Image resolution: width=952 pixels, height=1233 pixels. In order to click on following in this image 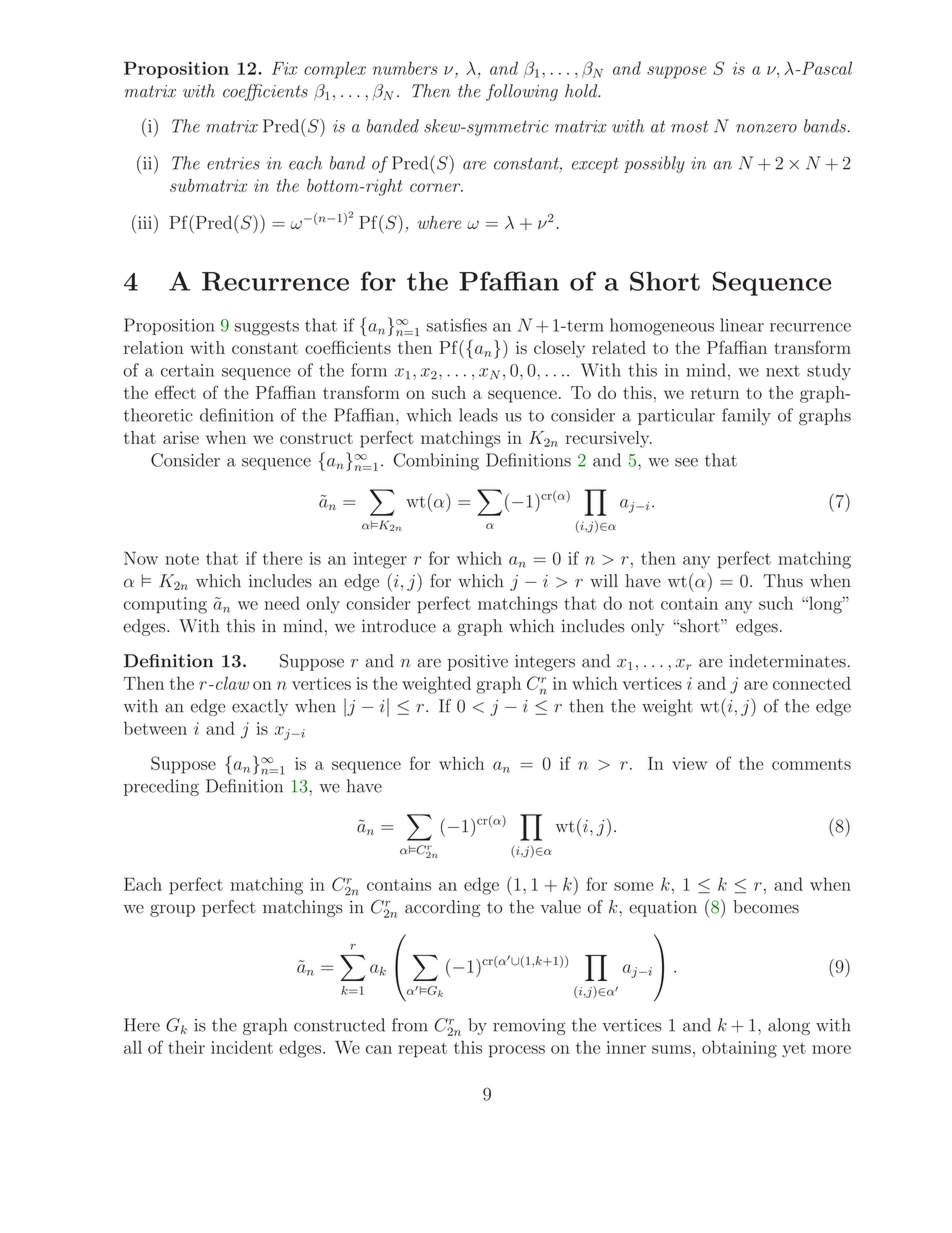, I will do `click(522, 92)`.
